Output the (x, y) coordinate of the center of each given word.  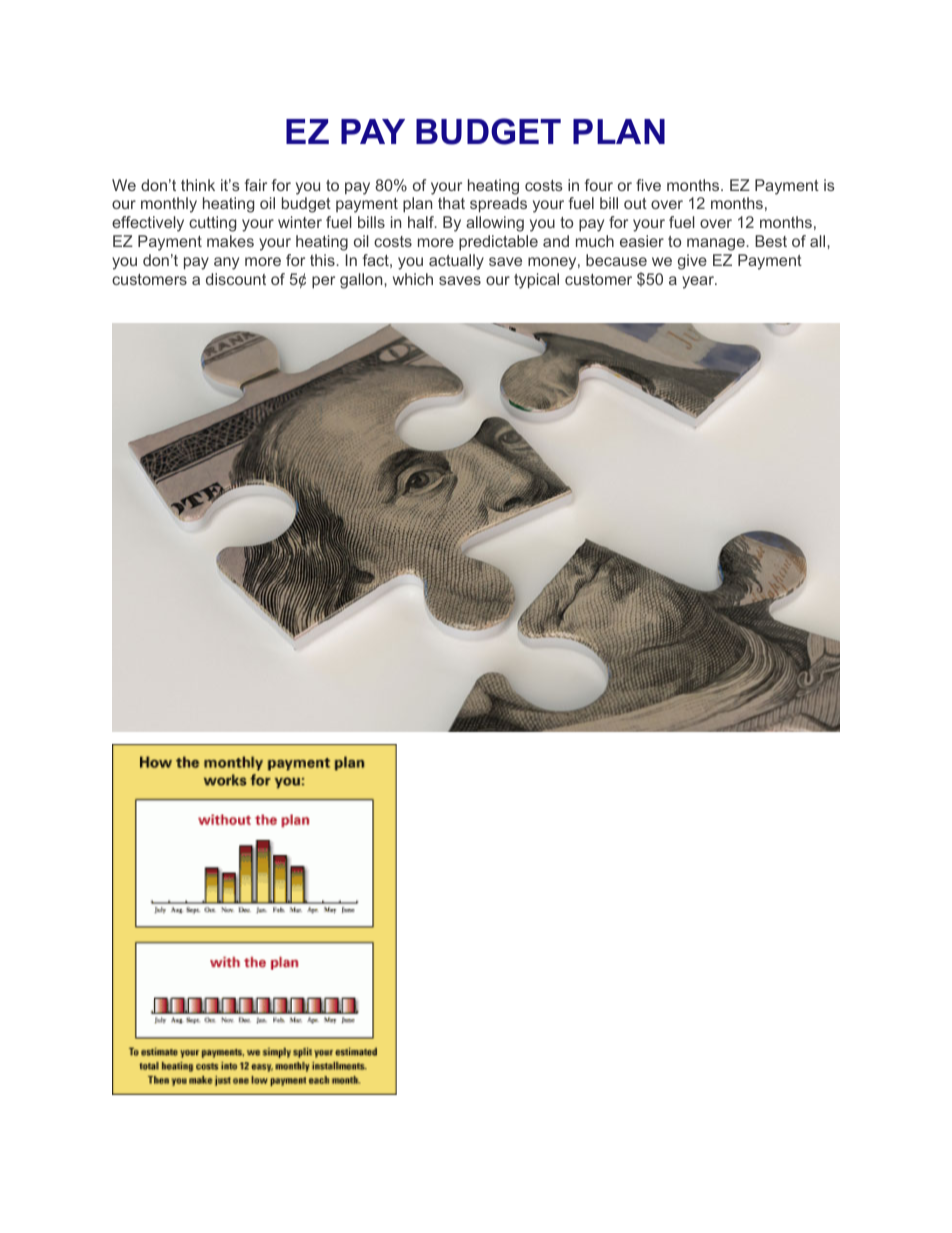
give (692, 262)
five (648, 185)
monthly (169, 205)
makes (230, 241)
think (198, 185)
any (226, 263)
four (599, 185)
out (635, 203)
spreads (498, 205)
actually (456, 262)
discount (236, 279)
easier (642, 241)
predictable (498, 243)
